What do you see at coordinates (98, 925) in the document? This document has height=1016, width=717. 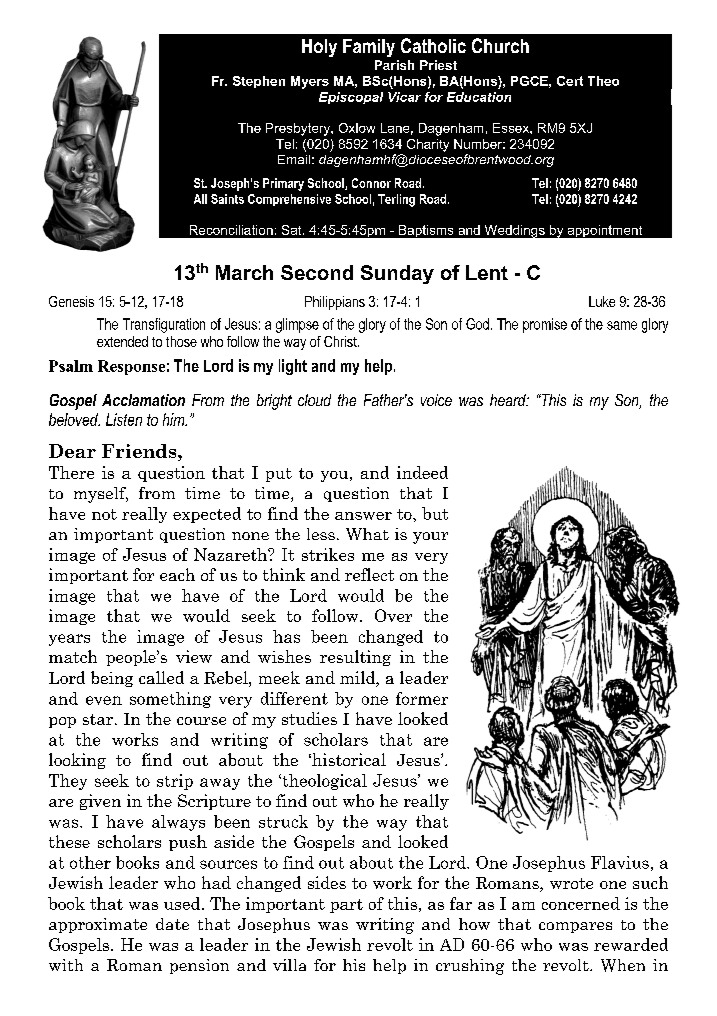 I see `approximate` at bounding box center [98, 925].
